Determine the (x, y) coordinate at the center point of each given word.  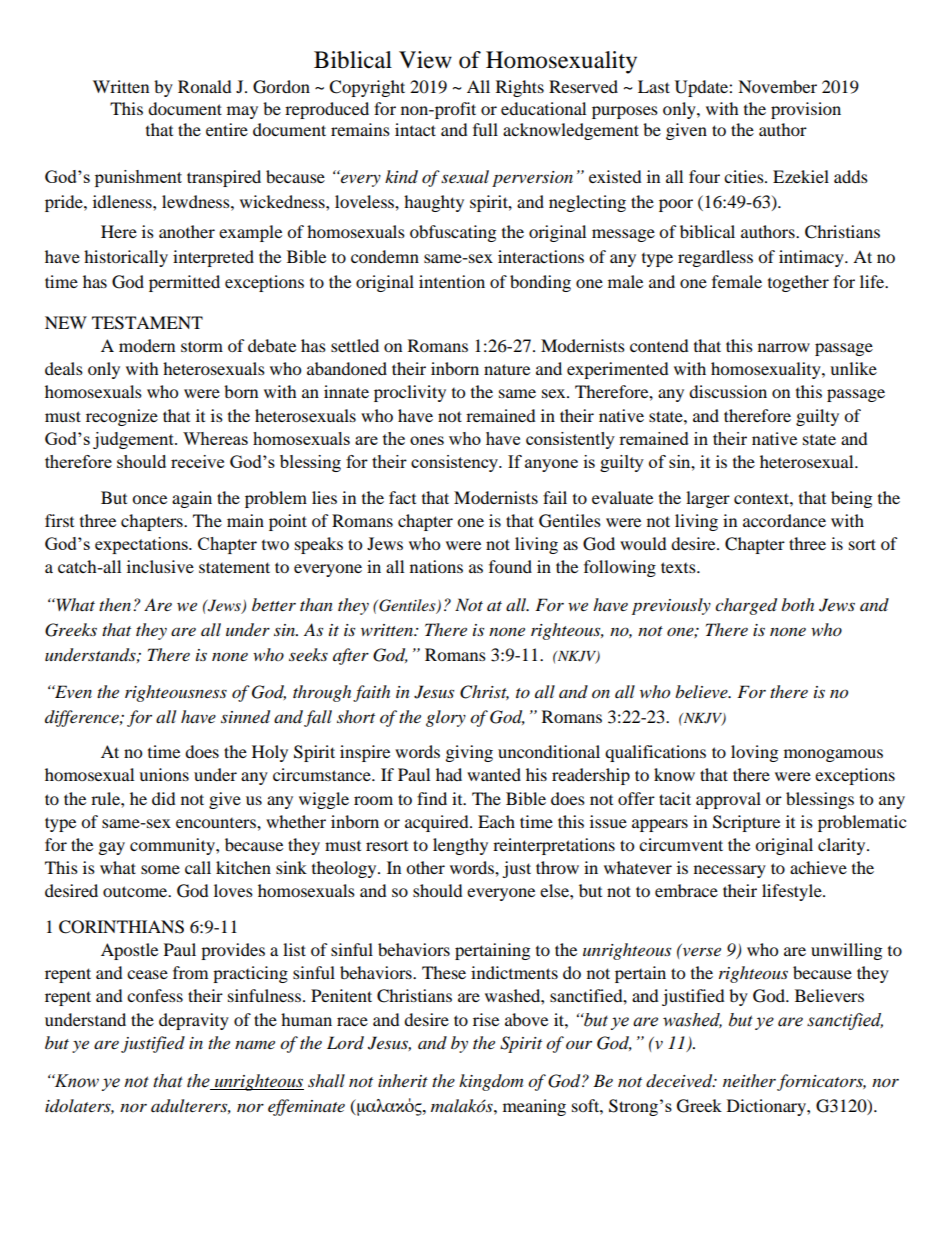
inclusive (160, 566)
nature (507, 369)
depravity (194, 1021)
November (777, 86)
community (173, 846)
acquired (438, 823)
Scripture (746, 823)
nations (436, 566)
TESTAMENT (147, 323)
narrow (784, 347)
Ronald (205, 86)
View (425, 60)
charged (746, 606)
